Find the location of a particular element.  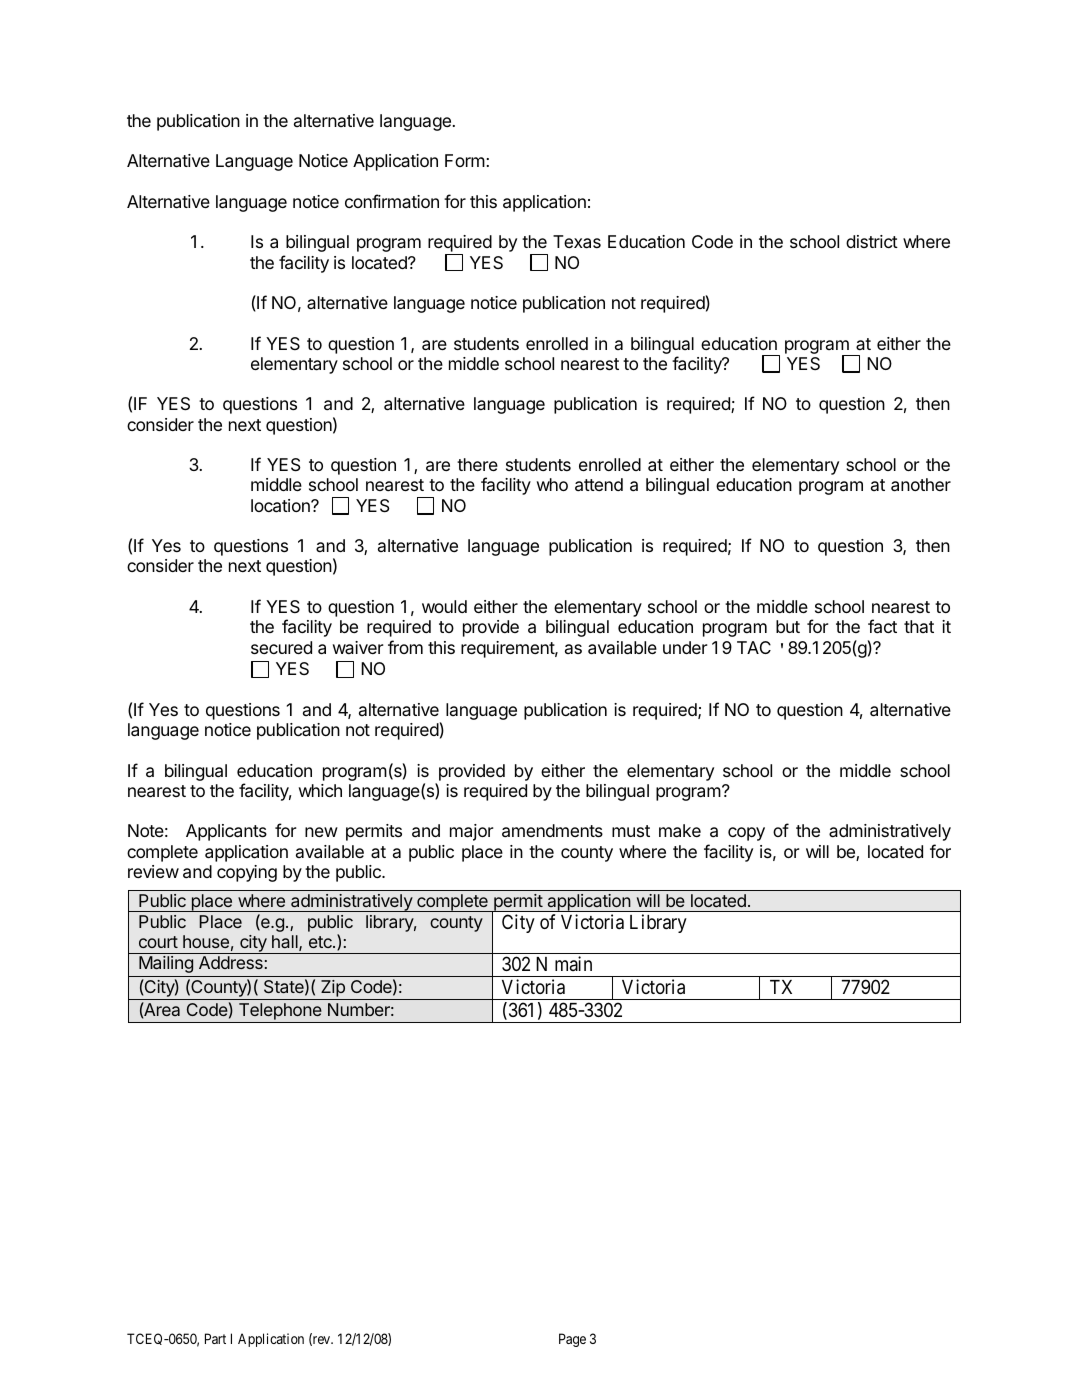

Form is located at coordinates (465, 160).
